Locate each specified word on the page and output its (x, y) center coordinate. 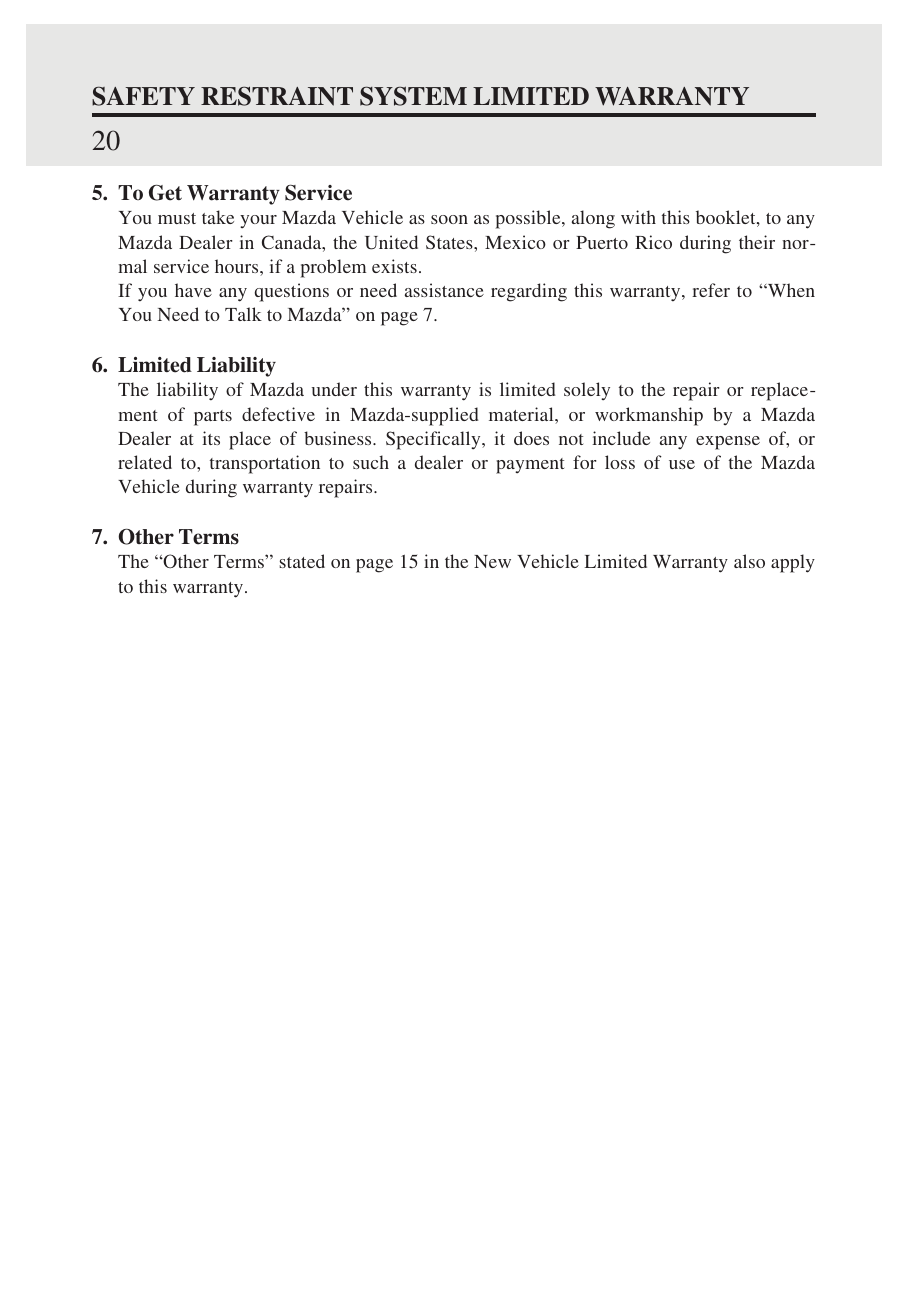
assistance (444, 290)
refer (711, 290)
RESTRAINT (277, 96)
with (638, 217)
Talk (243, 314)
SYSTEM (413, 96)
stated (302, 561)
